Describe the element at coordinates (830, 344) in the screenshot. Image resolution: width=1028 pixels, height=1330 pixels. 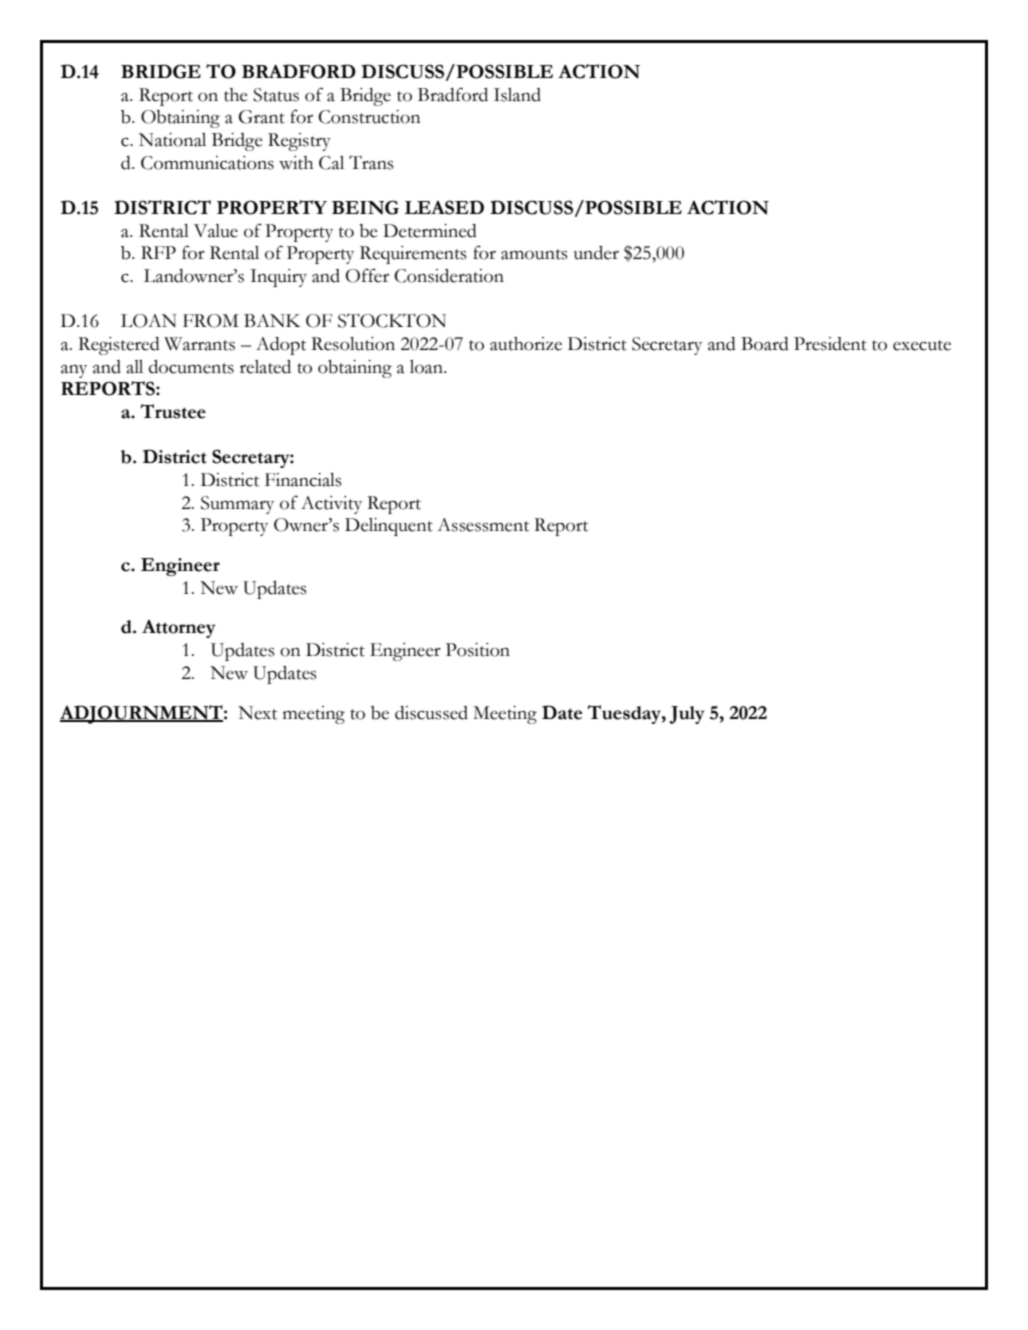
I see `President` at that location.
